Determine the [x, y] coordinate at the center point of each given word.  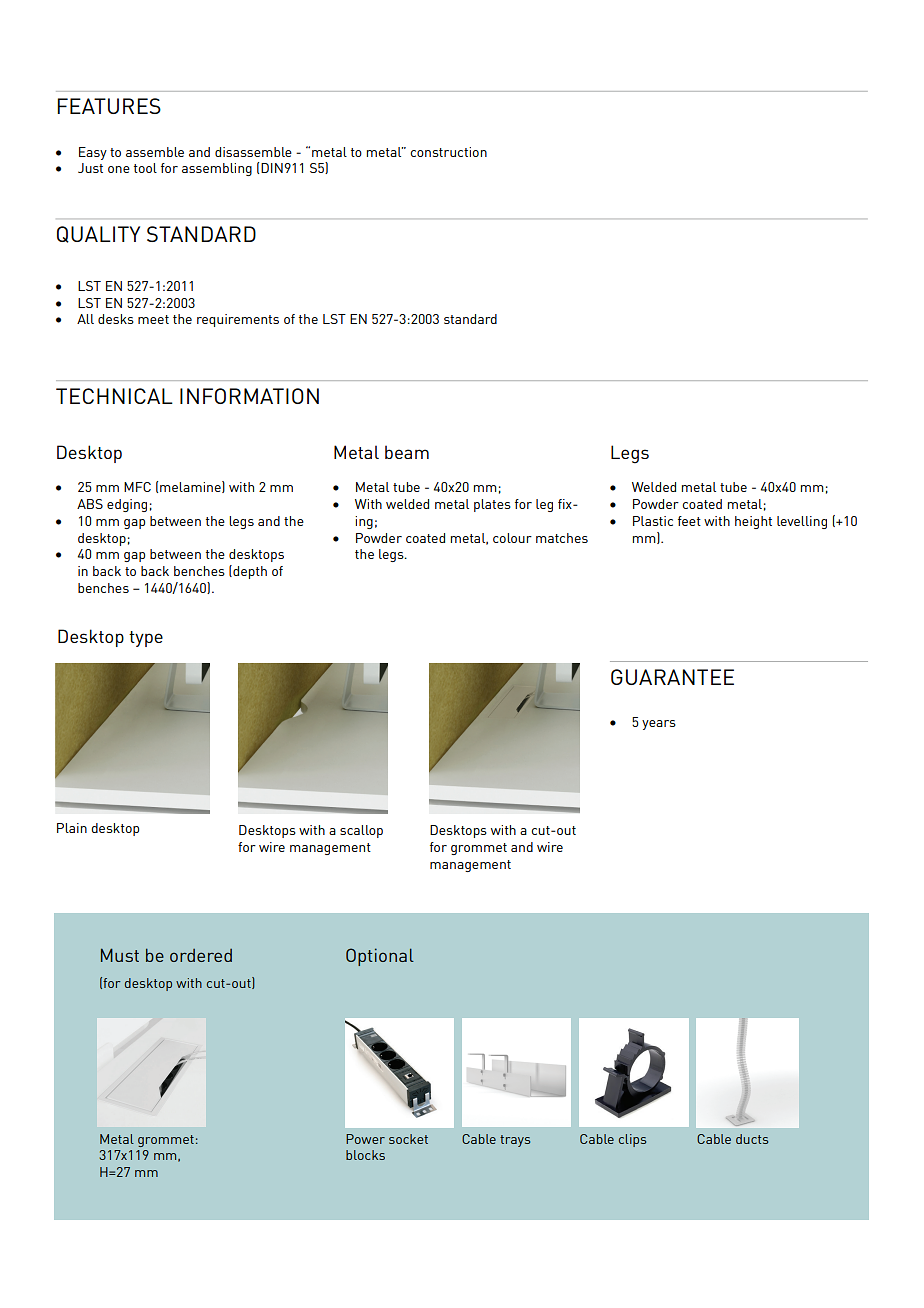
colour [512, 538]
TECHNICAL [114, 396]
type [146, 639]
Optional [380, 957]
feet [689, 521]
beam [407, 452]
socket [408, 1139]
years [659, 725]
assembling [217, 169]
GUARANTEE [672, 677]
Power [365, 1139]
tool [145, 168]
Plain [72, 828]
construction [448, 152]
